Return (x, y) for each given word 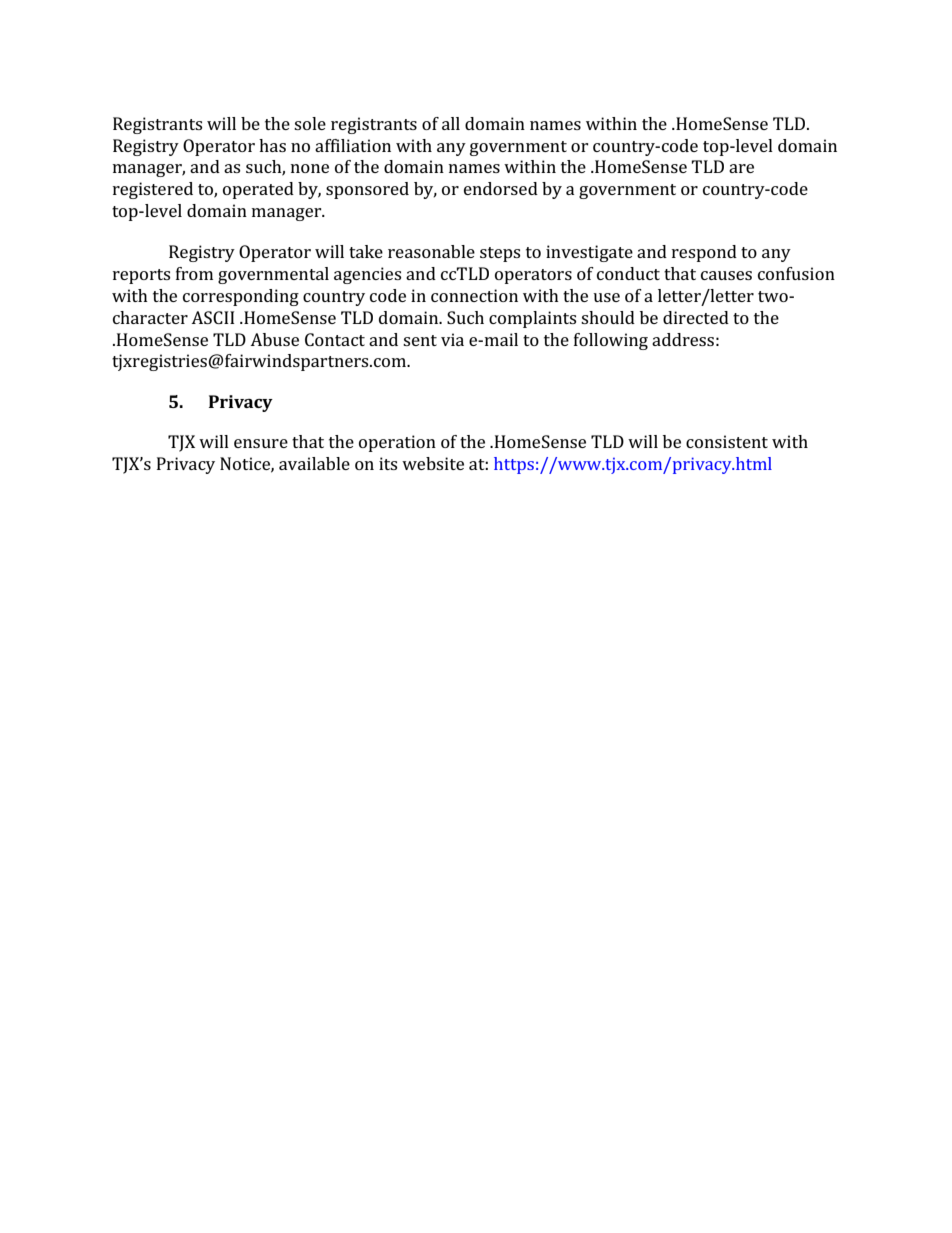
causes (726, 275)
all (451, 123)
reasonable (431, 251)
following (611, 341)
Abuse (274, 339)
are (741, 168)
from (194, 273)
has (272, 145)
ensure (261, 443)
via (452, 339)
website (433, 463)
